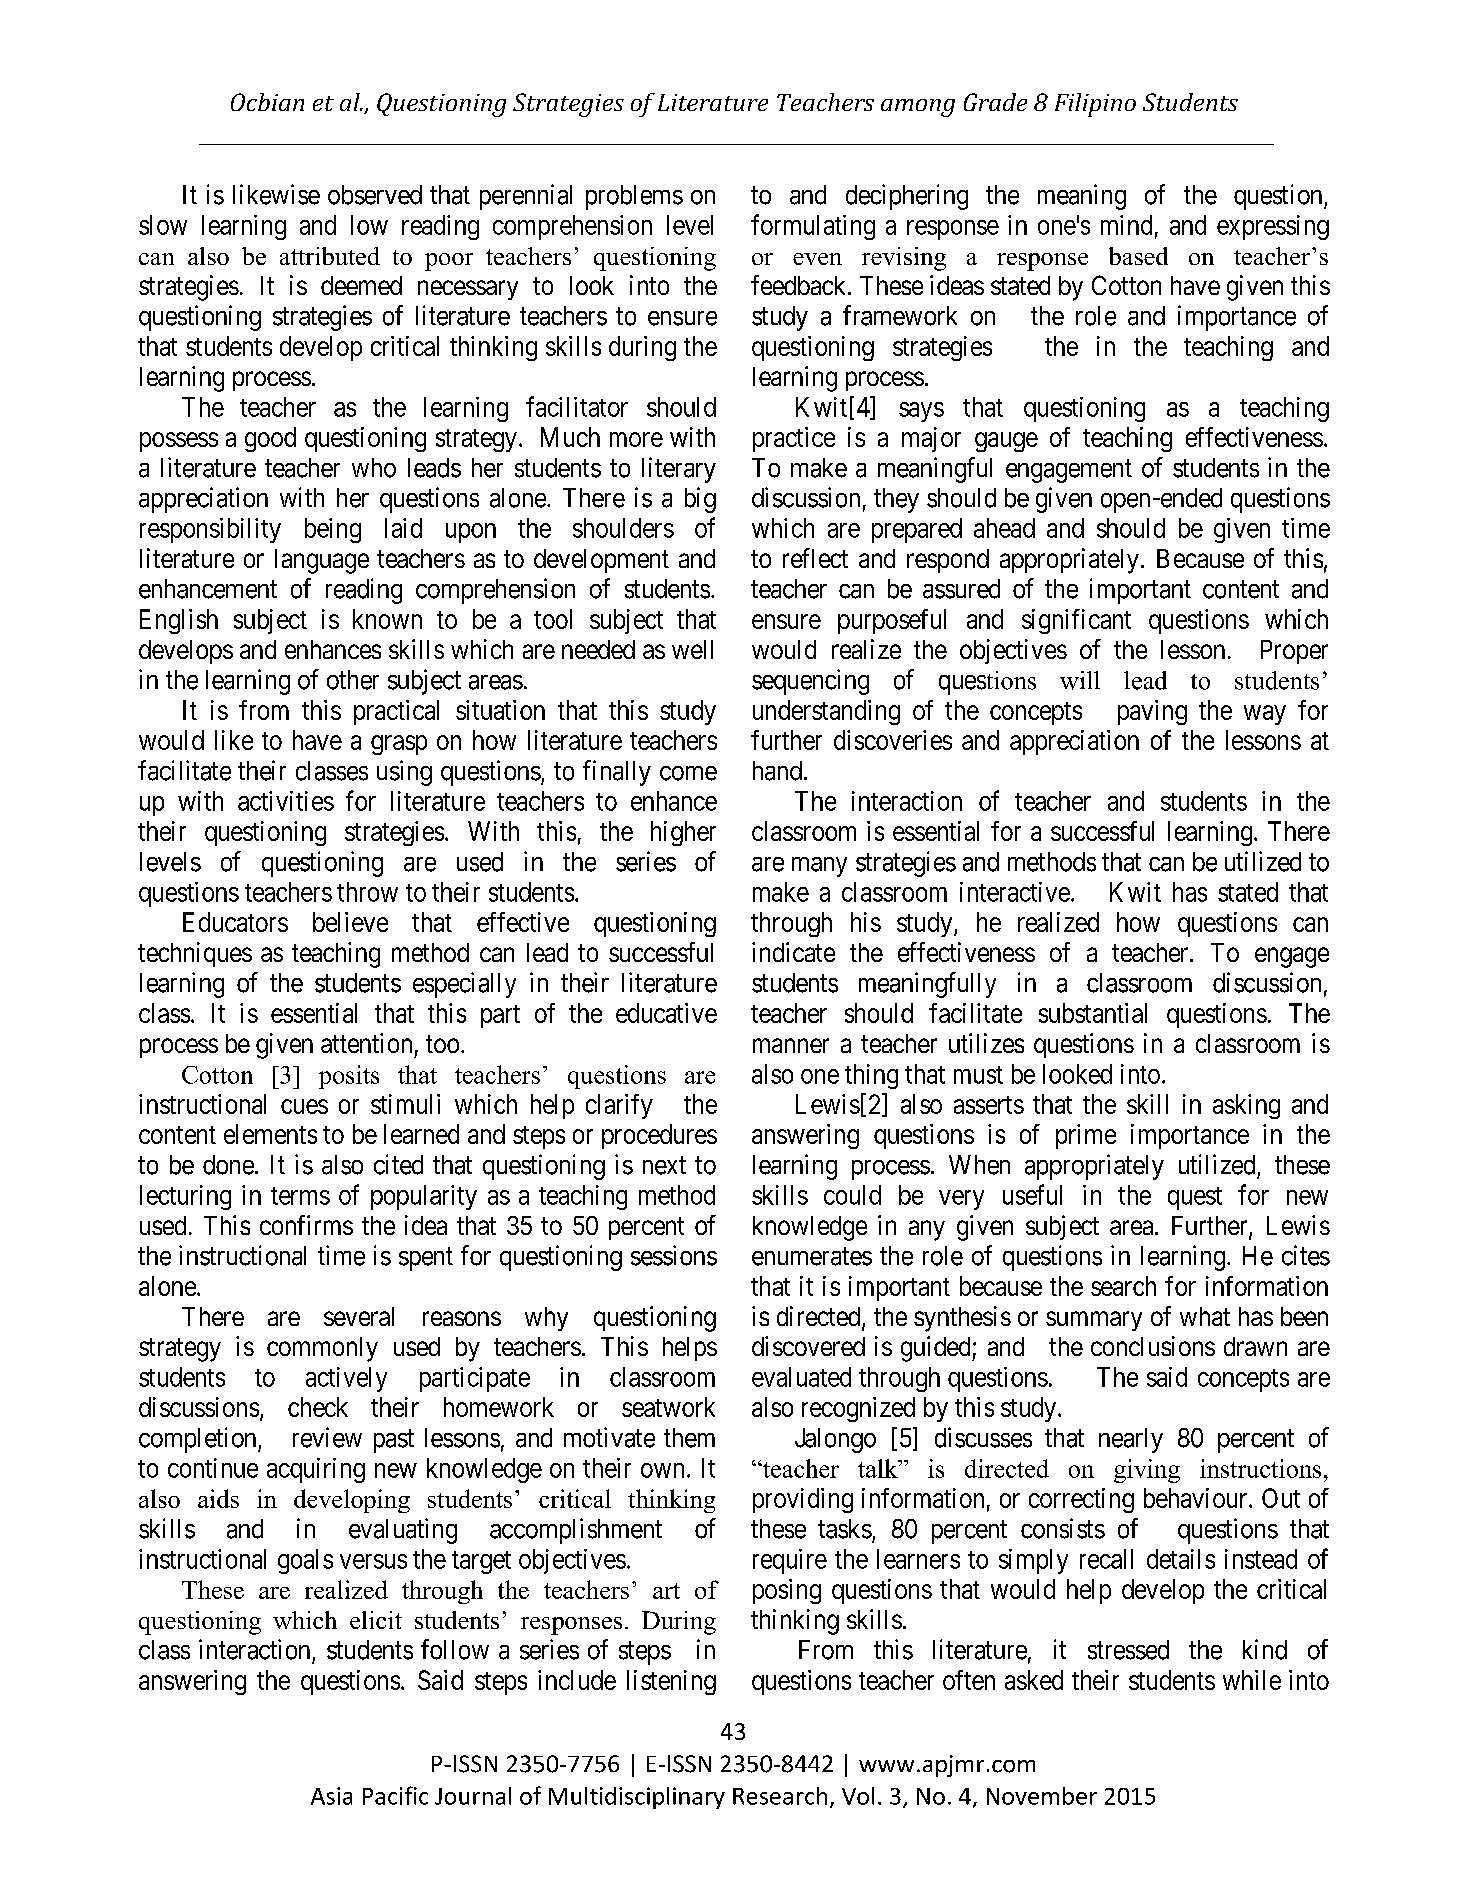 Image resolution: width=1467 pixels, height=1898 pixels. Describe the element at coordinates (1093, 1013) in the page. I see `substantial` at that location.
